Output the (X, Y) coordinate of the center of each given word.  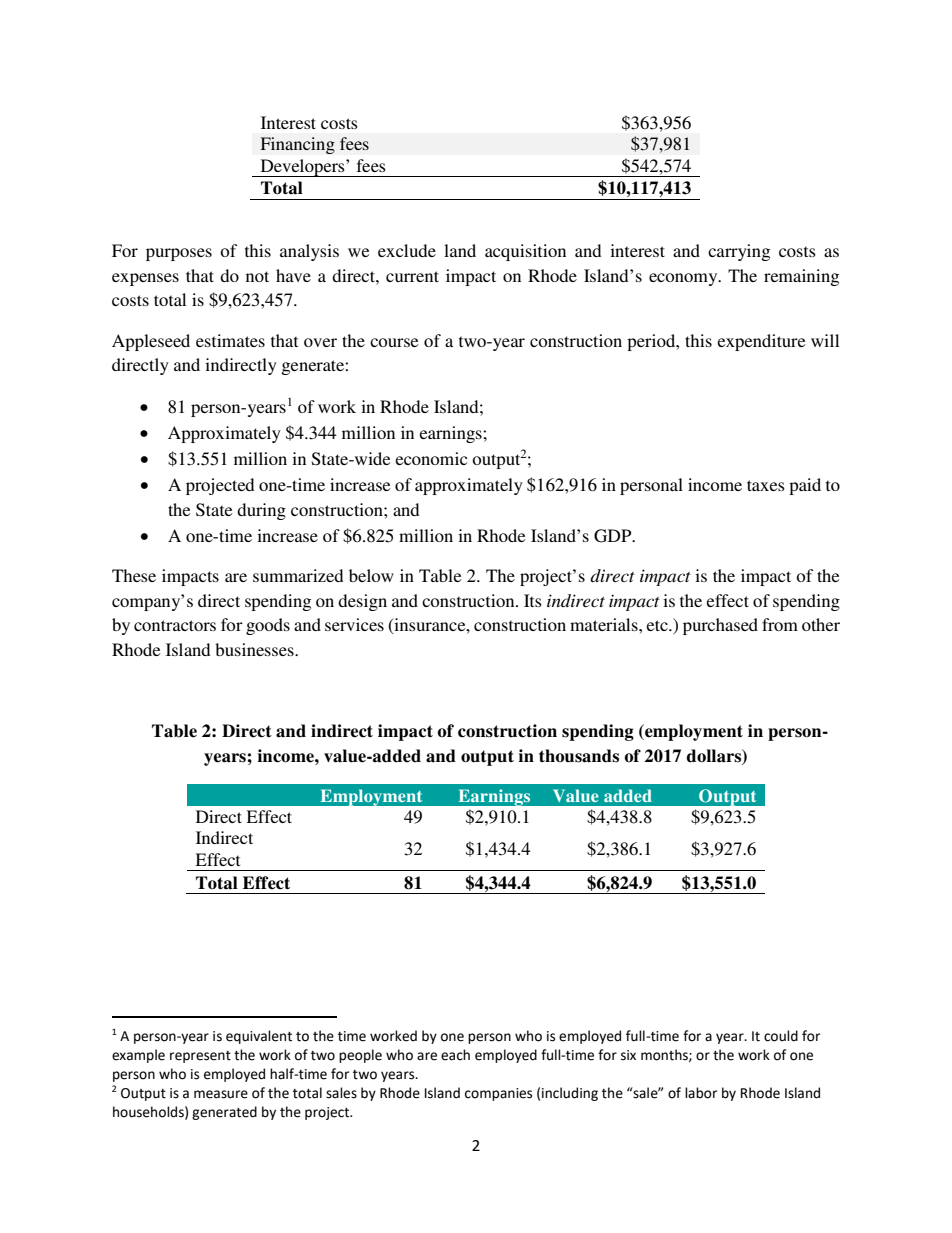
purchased (720, 626)
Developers (302, 168)
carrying (739, 252)
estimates (230, 340)
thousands (579, 756)
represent (200, 1057)
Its (533, 600)
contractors (175, 625)
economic (431, 458)
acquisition (525, 252)
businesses (255, 649)
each (455, 1055)
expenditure (762, 342)
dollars (714, 756)
